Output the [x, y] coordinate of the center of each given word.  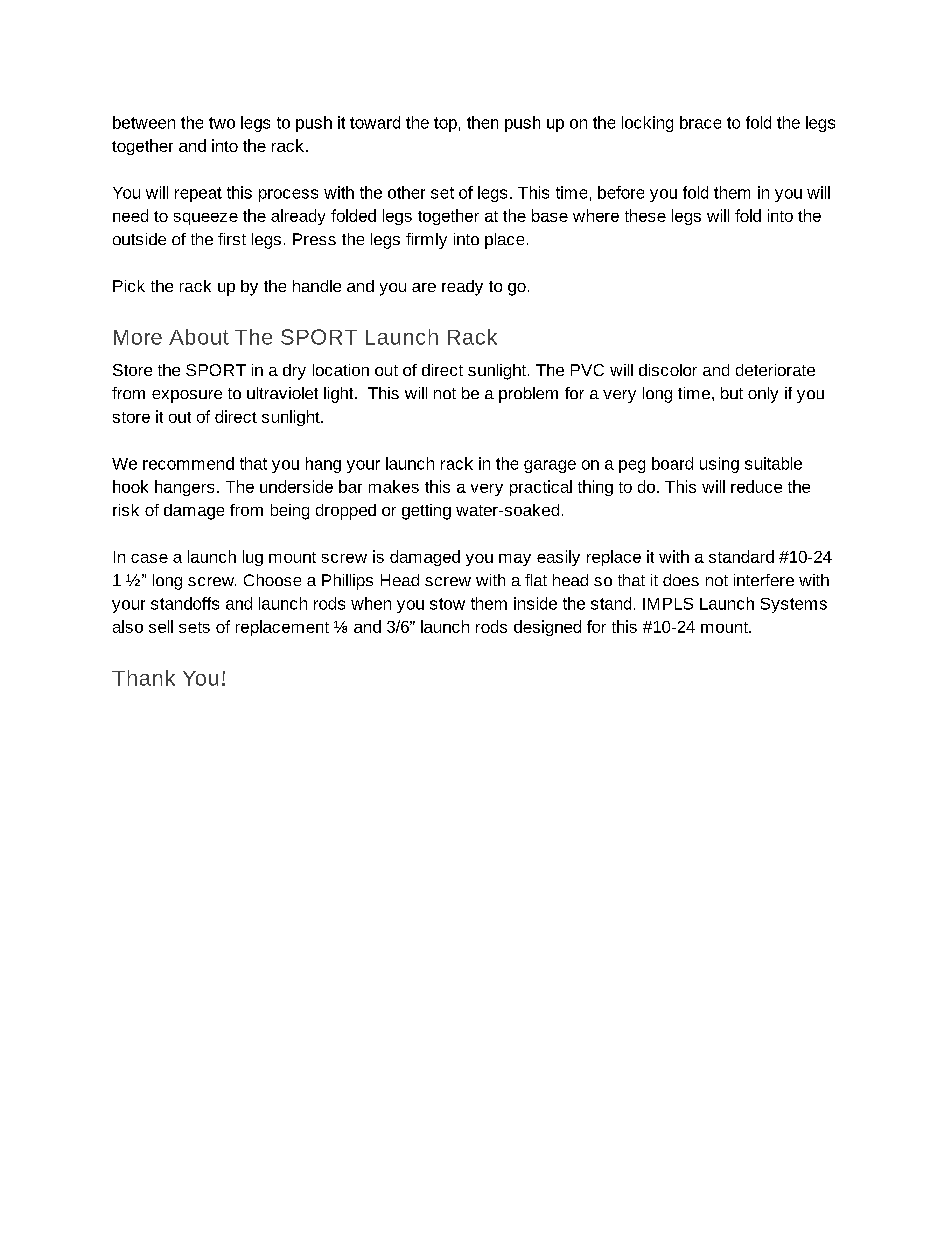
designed [547, 628]
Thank [143, 678]
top [445, 124]
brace [700, 122]
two [222, 123]
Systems [794, 605]
